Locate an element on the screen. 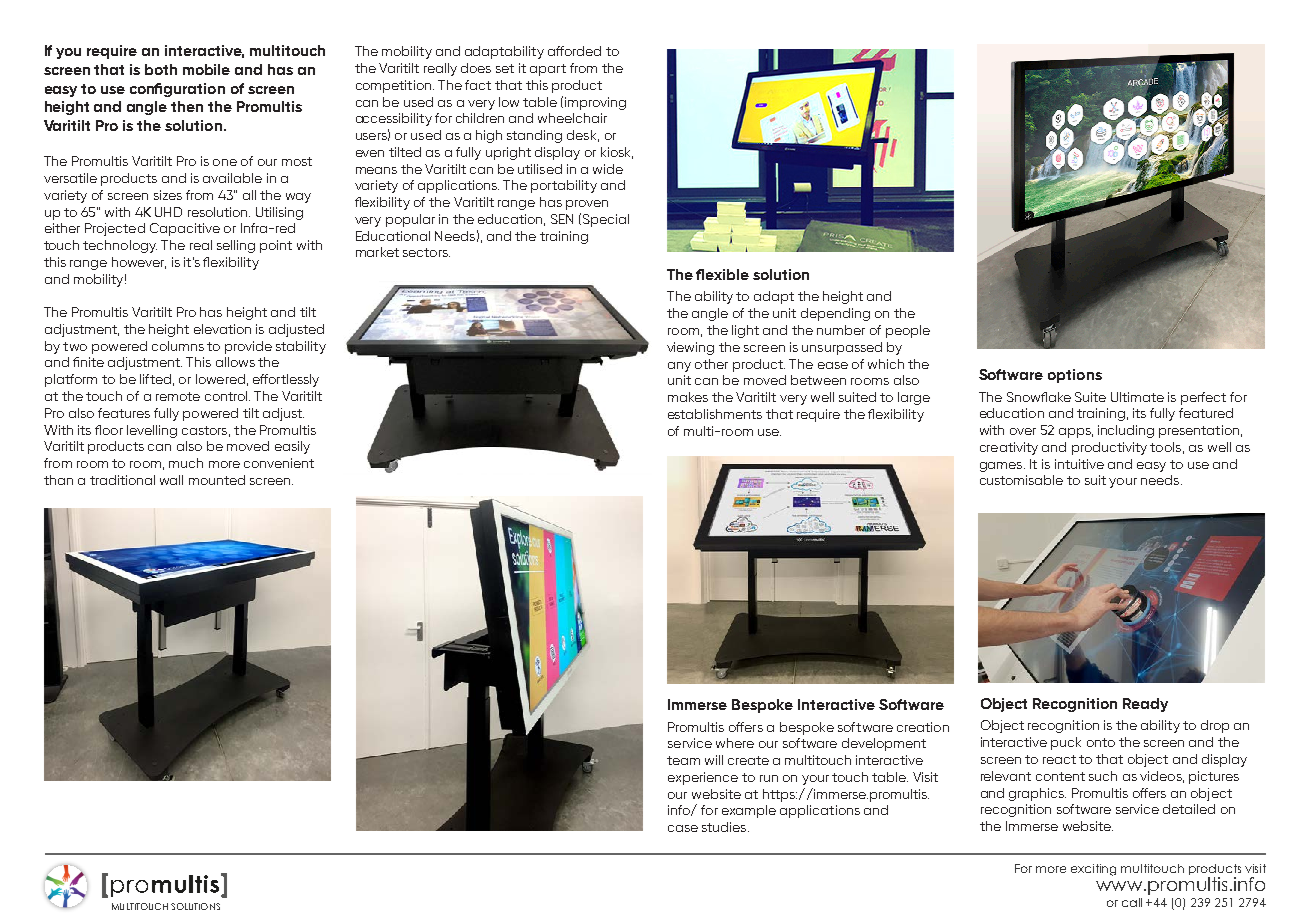 This screenshot has width=1308, height=924. case is located at coordinates (683, 828).
